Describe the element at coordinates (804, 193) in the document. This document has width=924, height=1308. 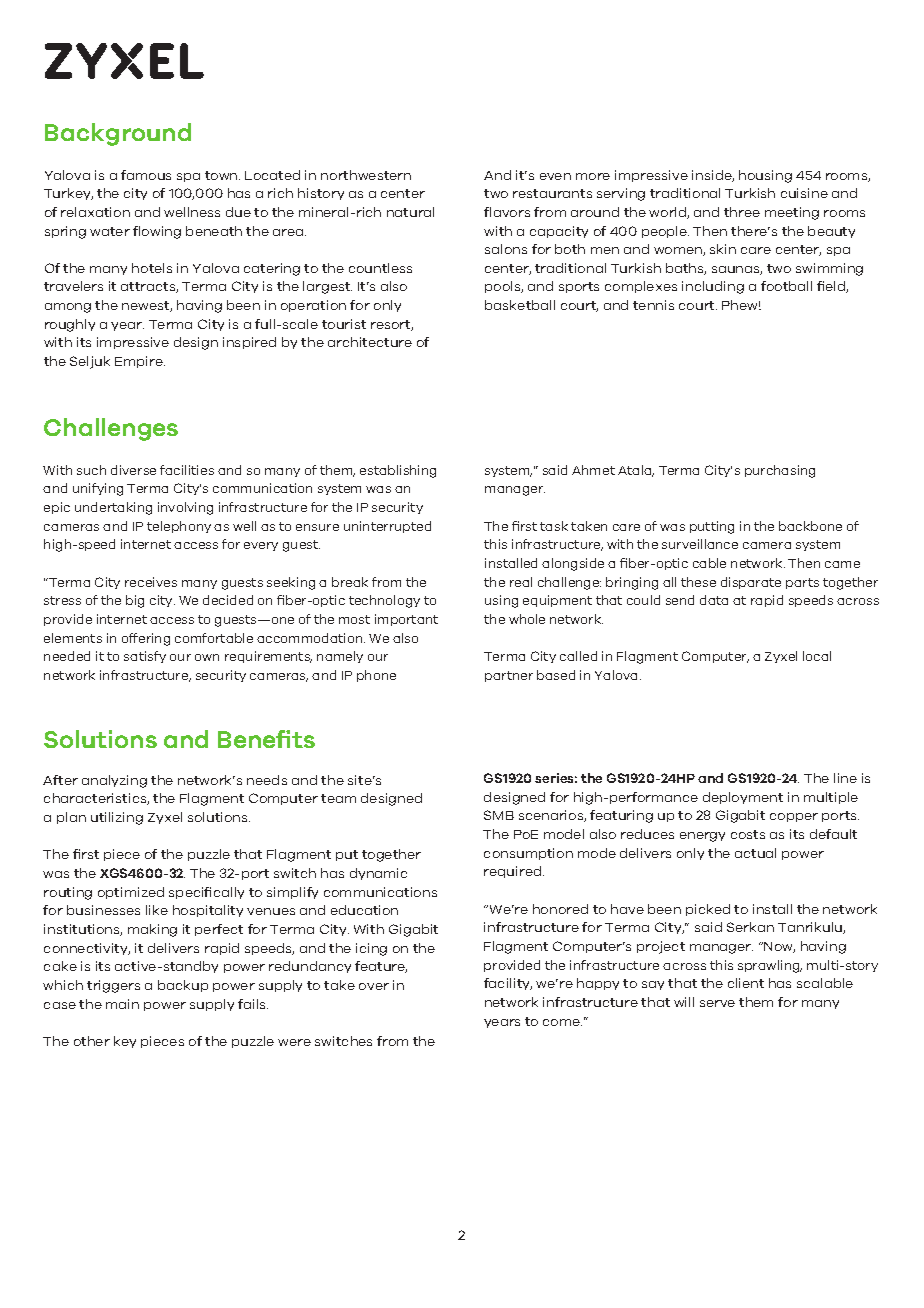
I see `cuisine` at that location.
